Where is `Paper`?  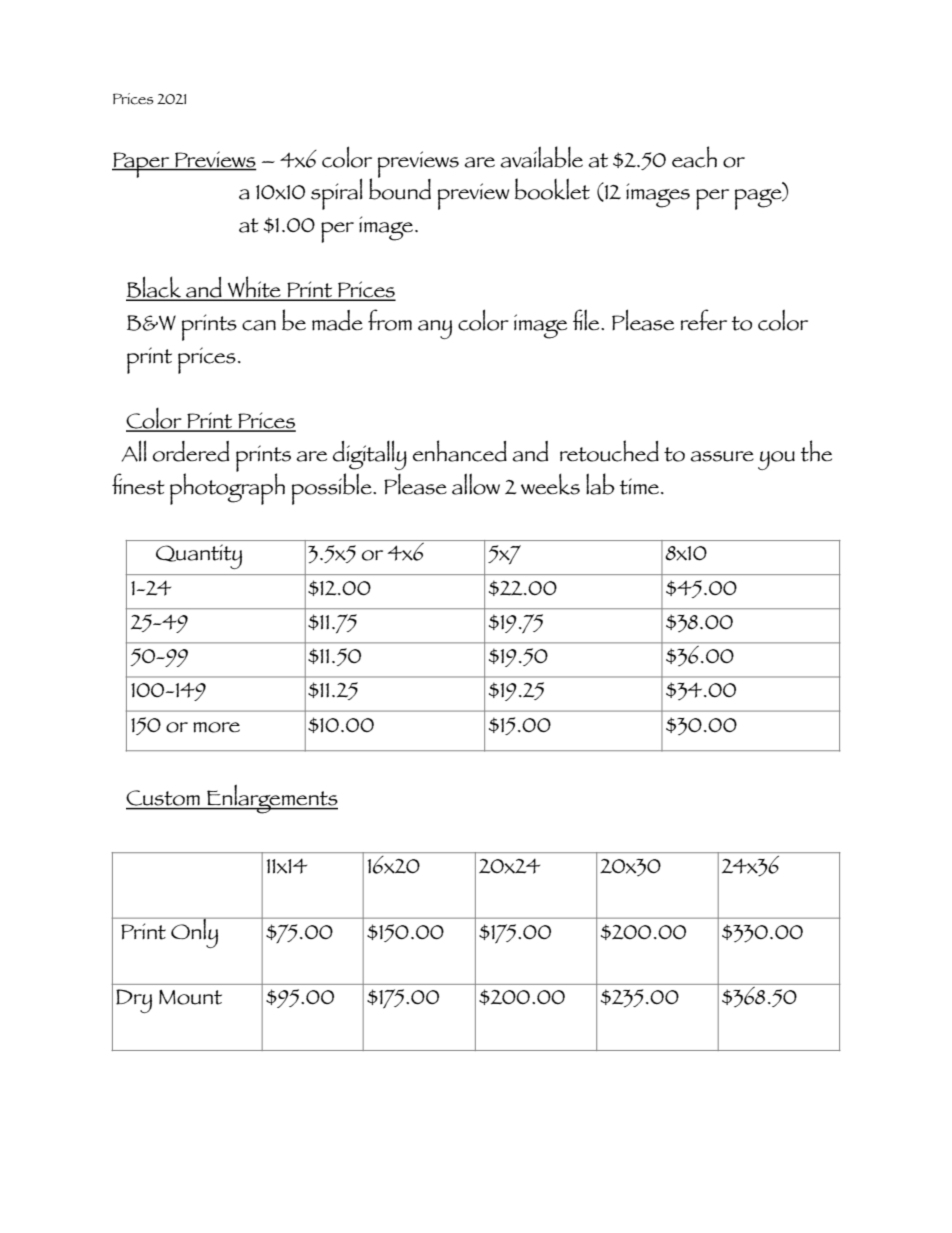 Paper is located at coordinates (142, 165).
